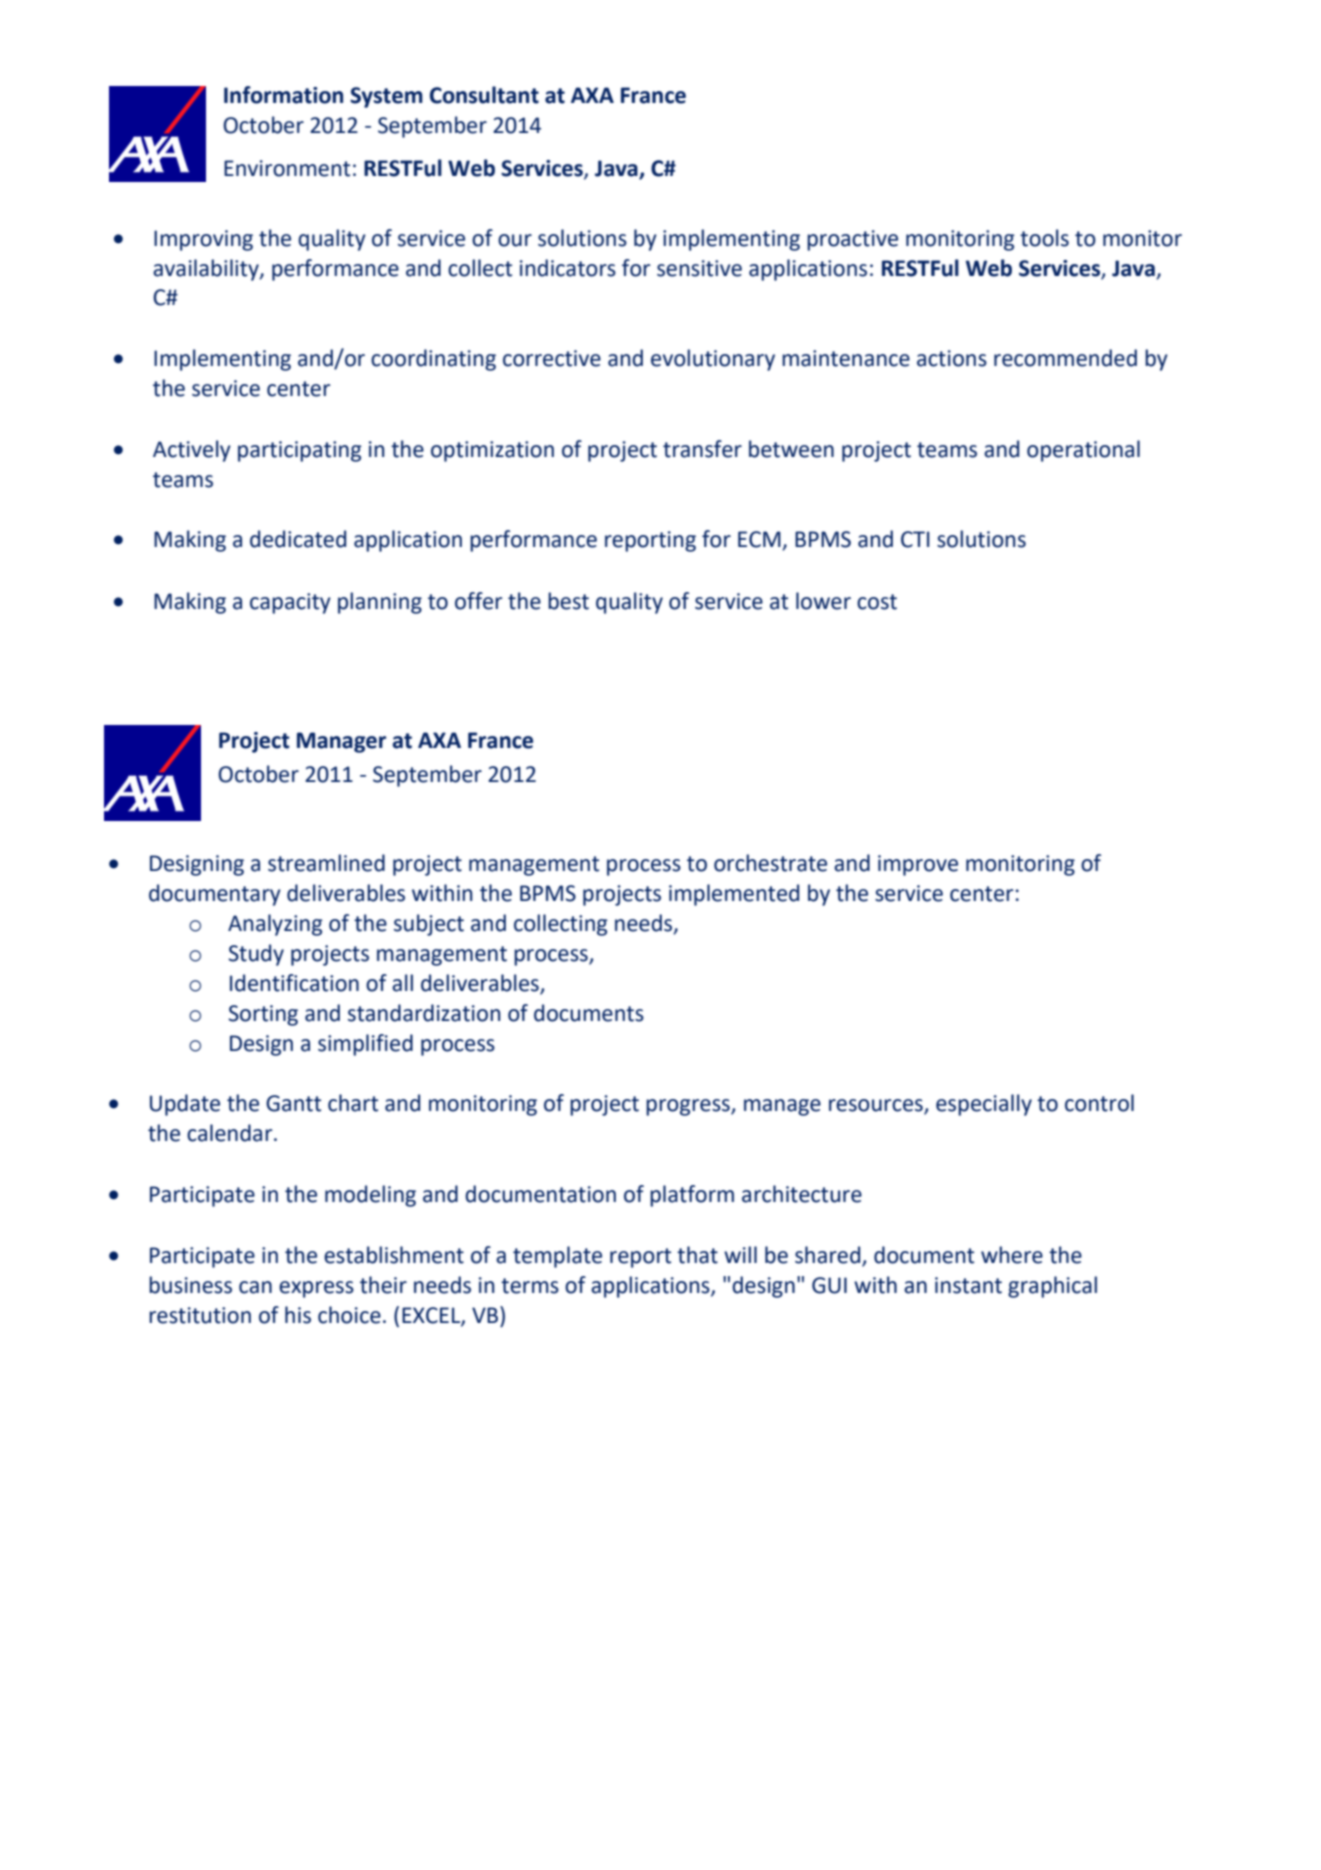 Image resolution: width=1321 pixels, height=1870 pixels. I want to click on Sorting, so click(263, 1015).
